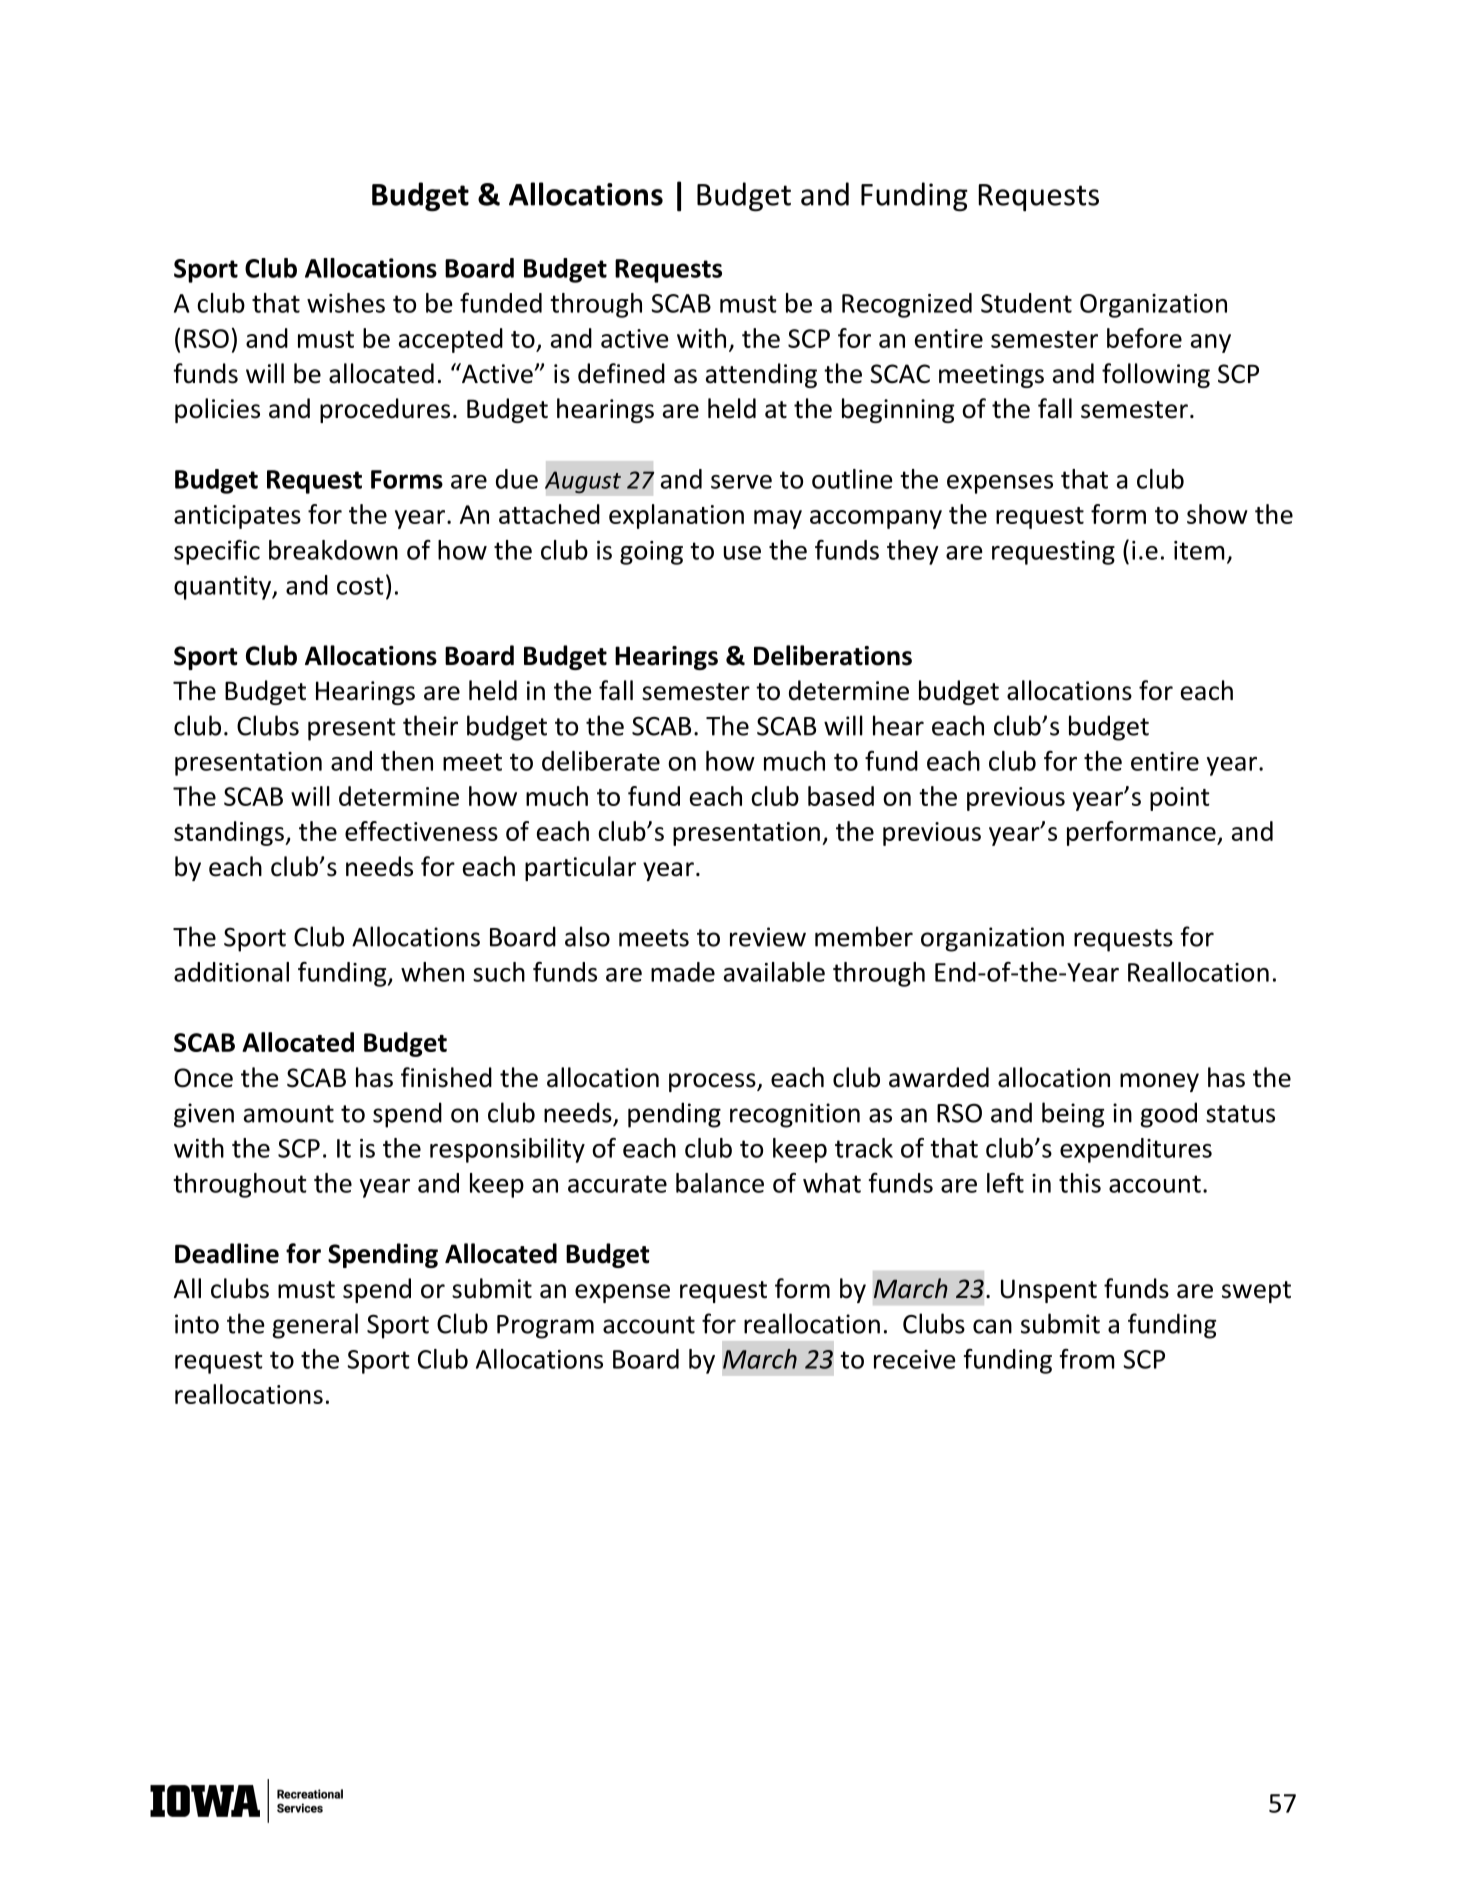 This screenshot has height=1903, width=1470. Describe the element at coordinates (315, 1326) in the screenshot. I see `general` at that location.
